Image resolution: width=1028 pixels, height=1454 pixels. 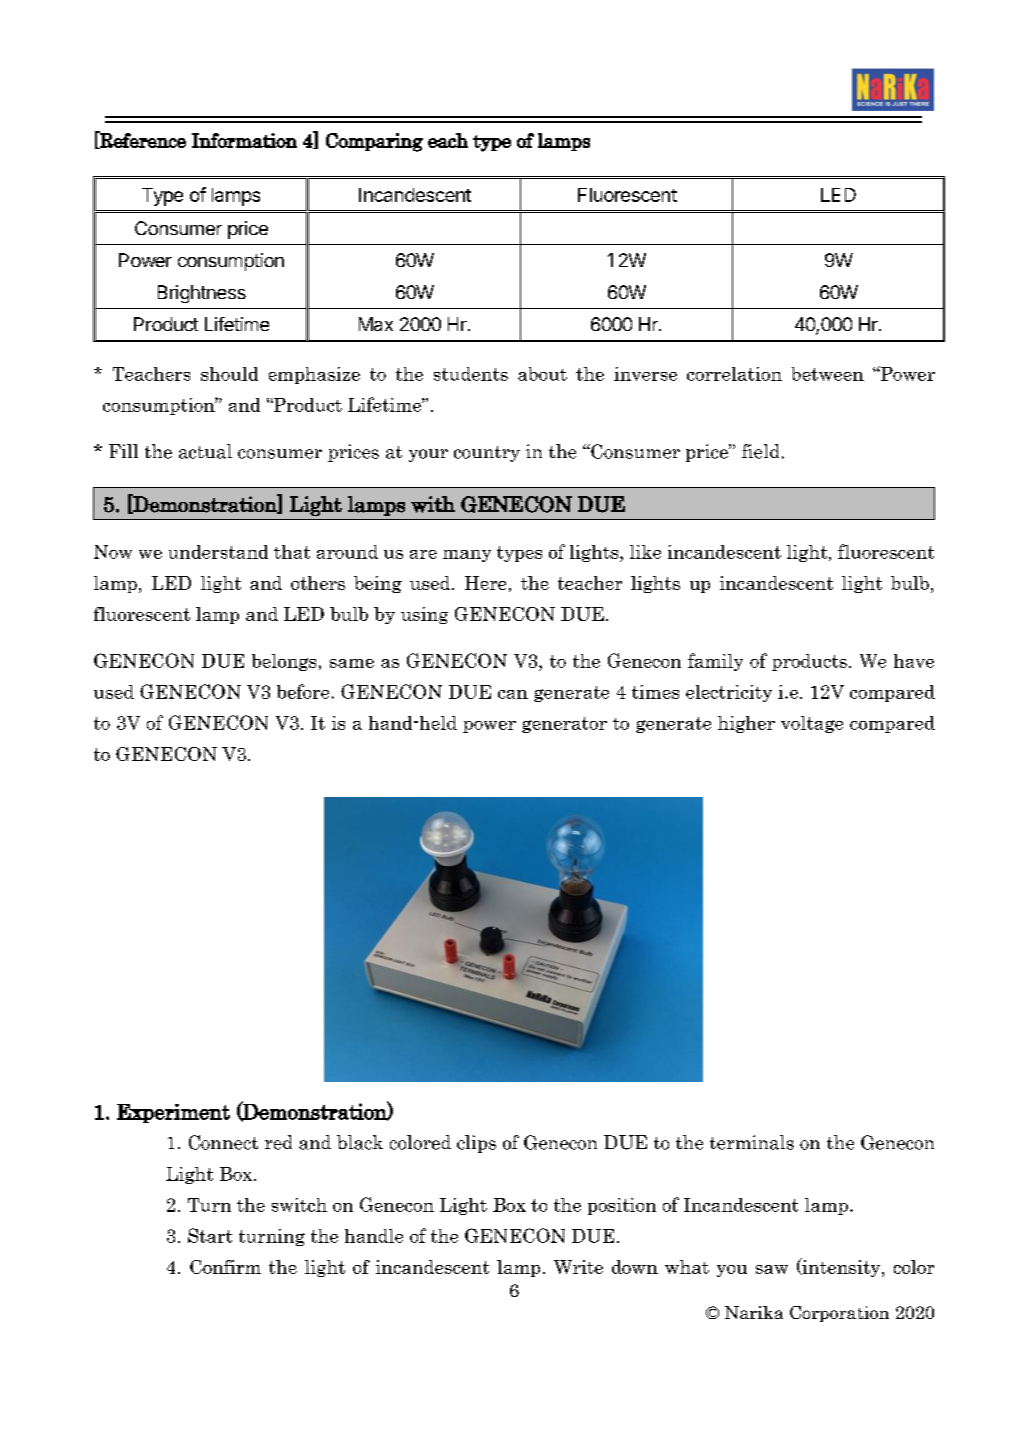 What do you see at coordinates (374, 142) in the document?
I see `Comparing` at bounding box center [374, 142].
